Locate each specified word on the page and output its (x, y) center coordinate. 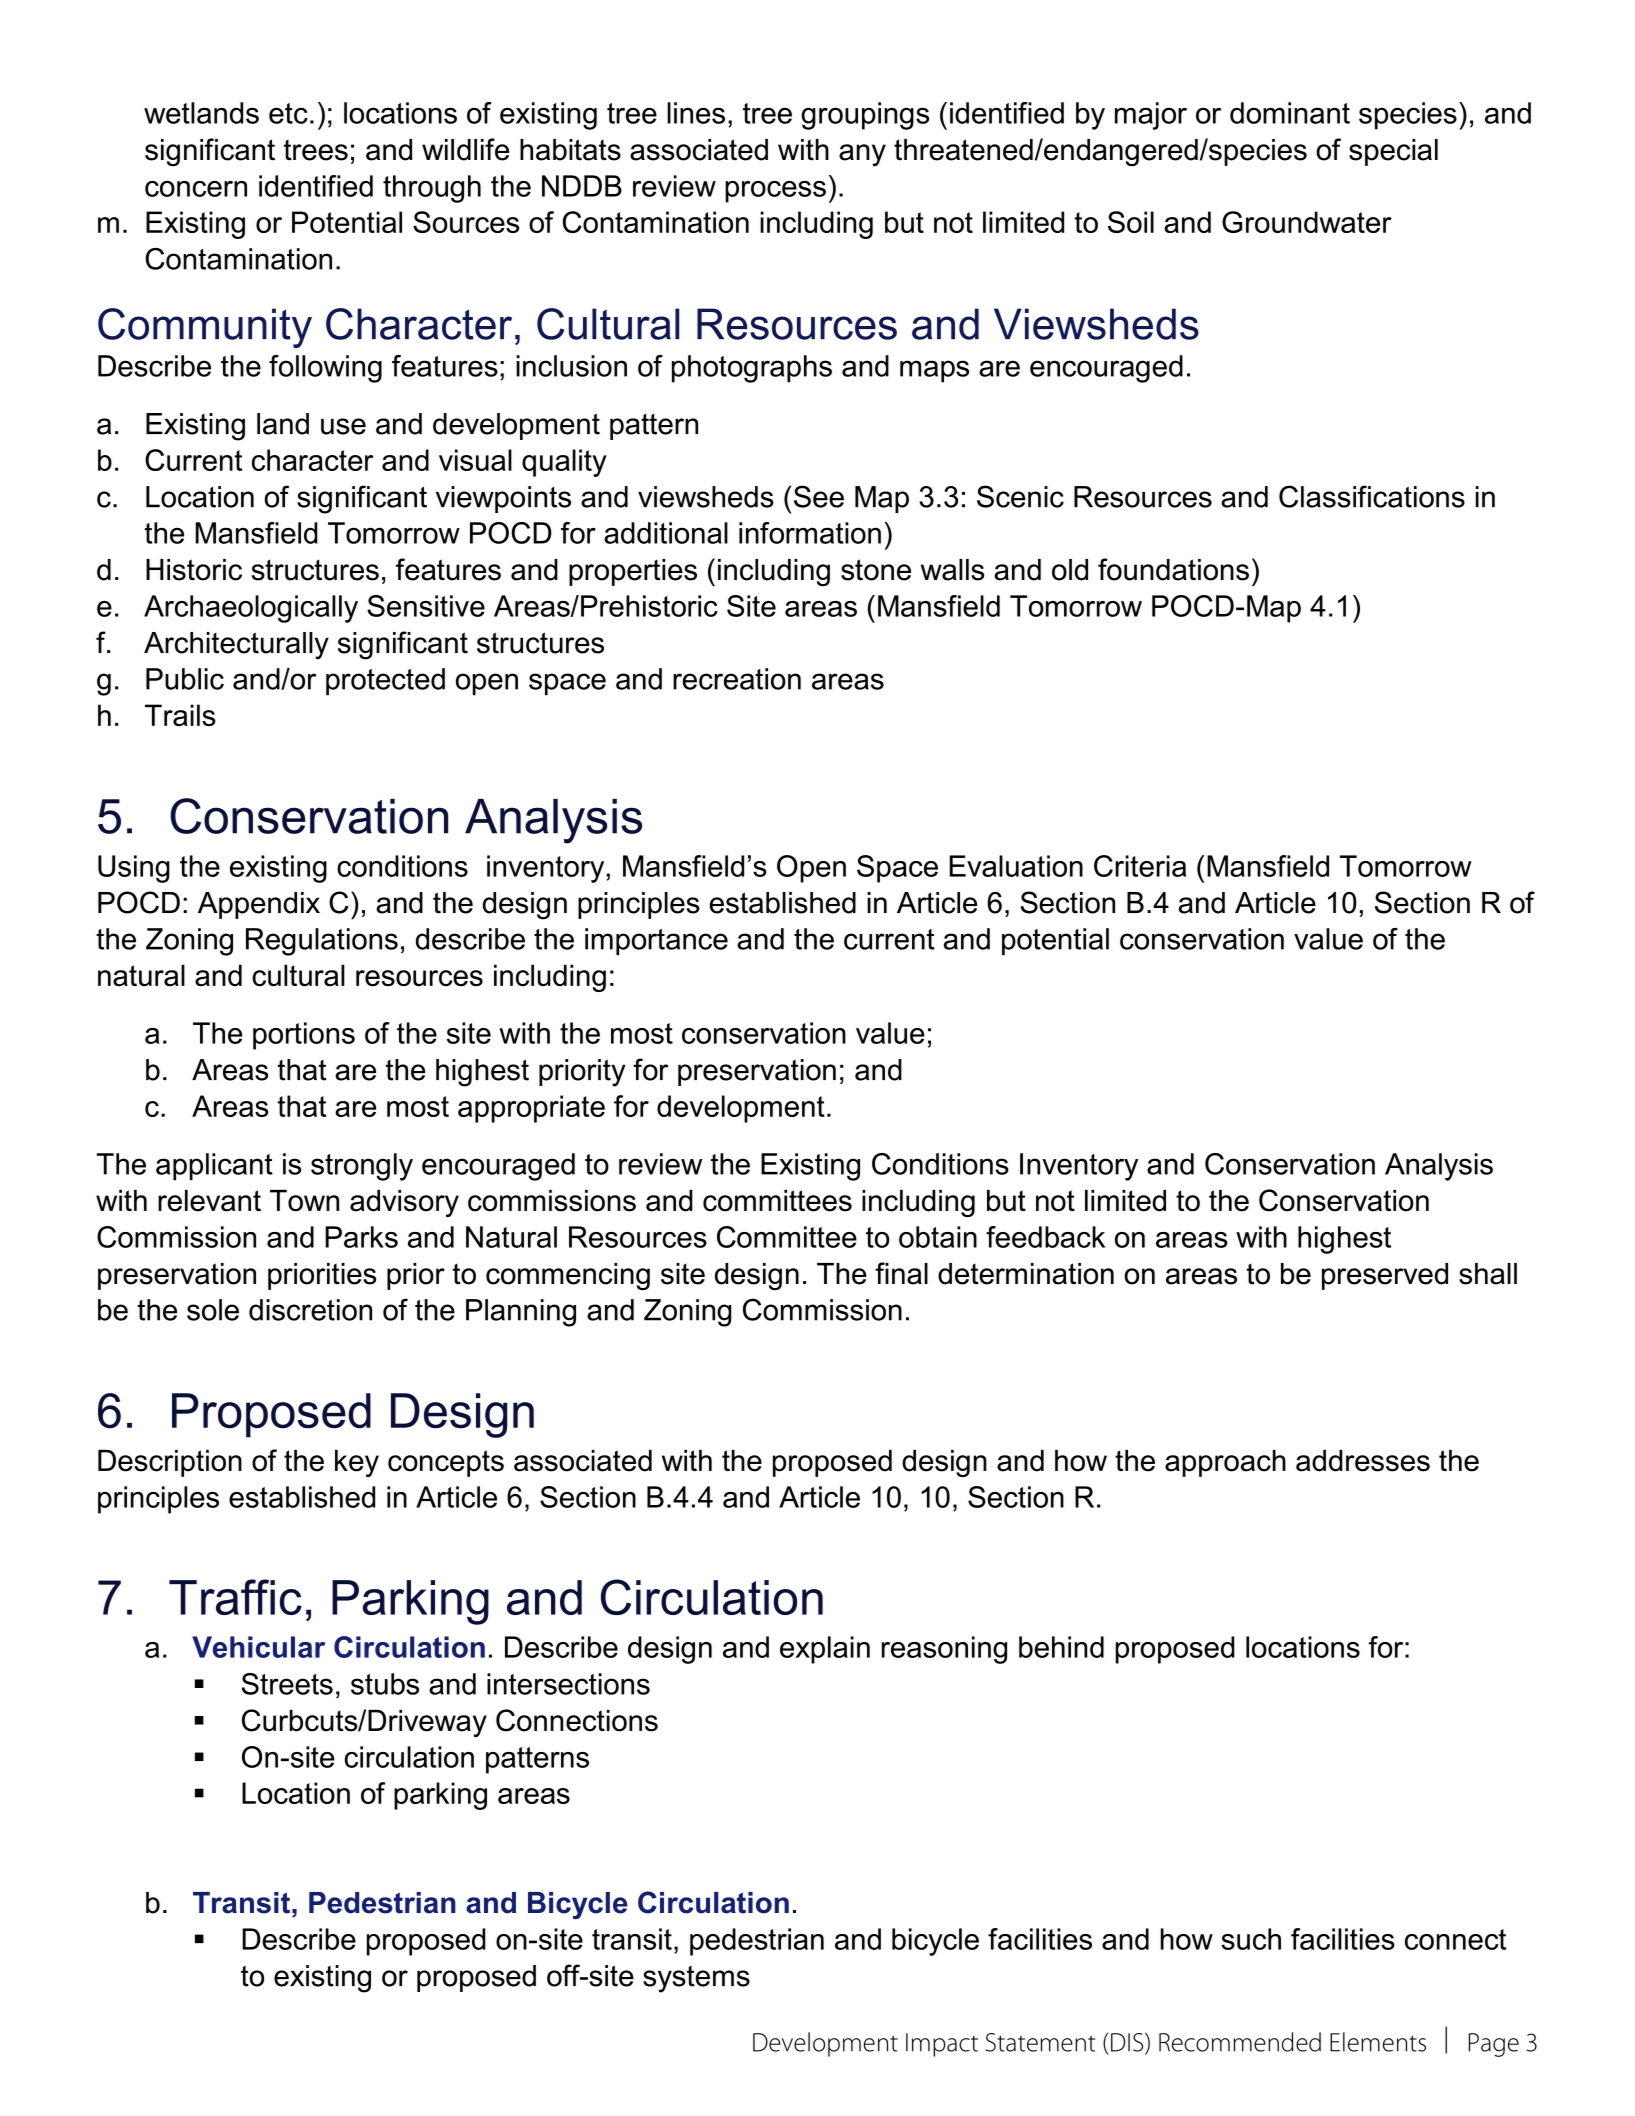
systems (696, 1979)
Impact (942, 2045)
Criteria (1140, 866)
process (775, 192)
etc (288, 113)
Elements (1378, 2042)
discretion (310, 1310)
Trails (180, 715)
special (1393, 152)
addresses (1363, 1461)
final (901, 1273)
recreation (737, 679)
